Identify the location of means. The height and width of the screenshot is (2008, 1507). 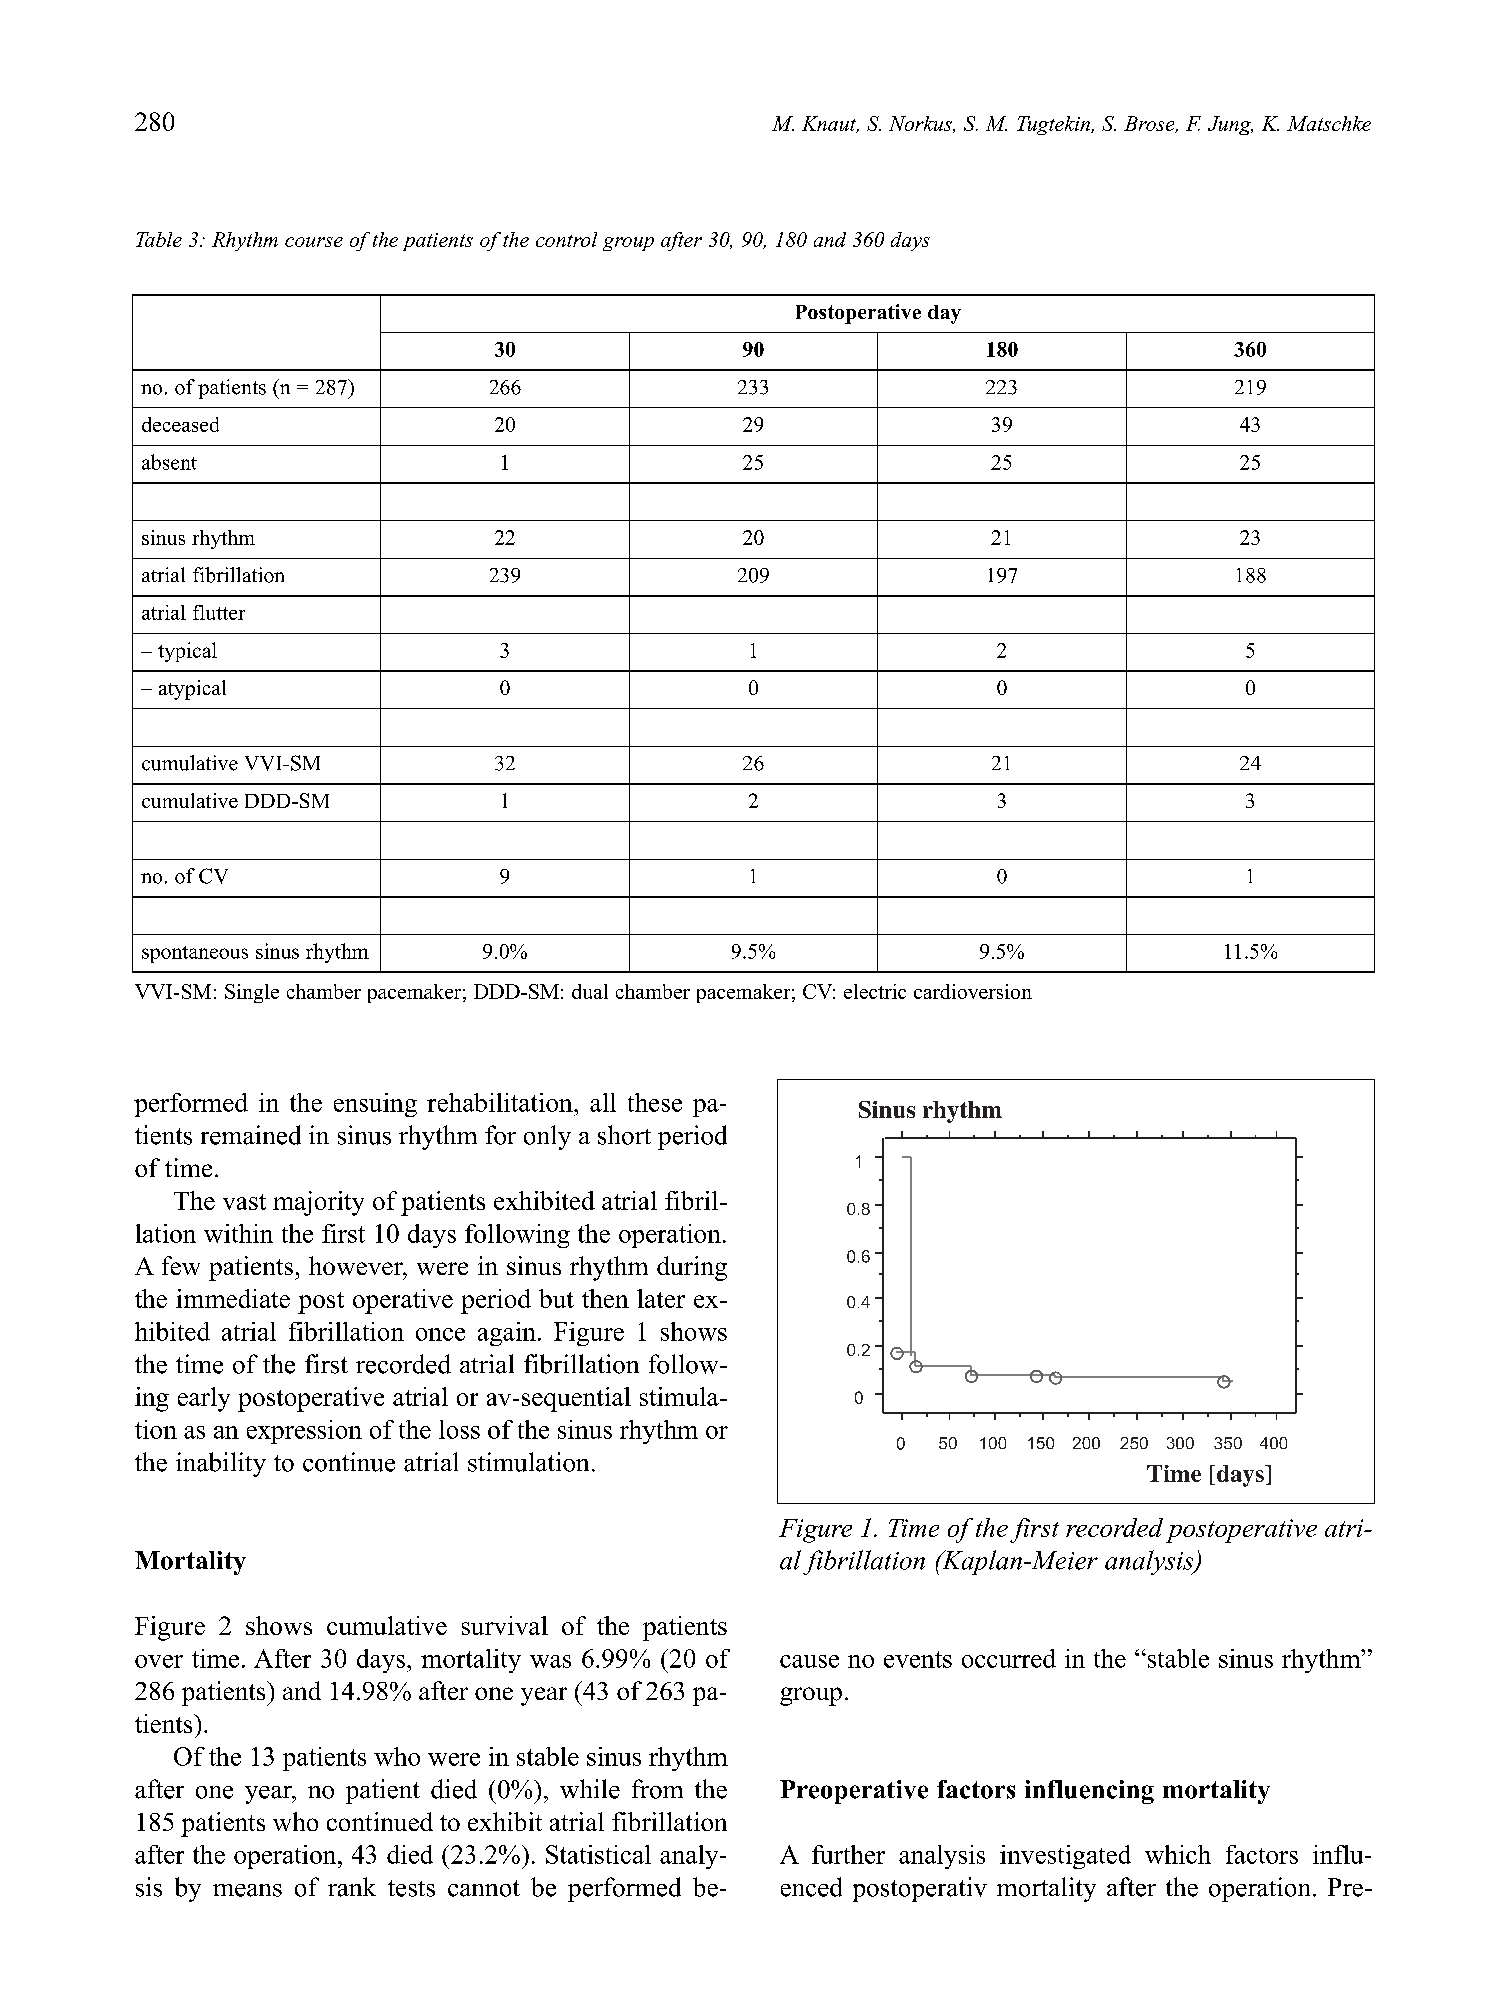
(247, 1890).
